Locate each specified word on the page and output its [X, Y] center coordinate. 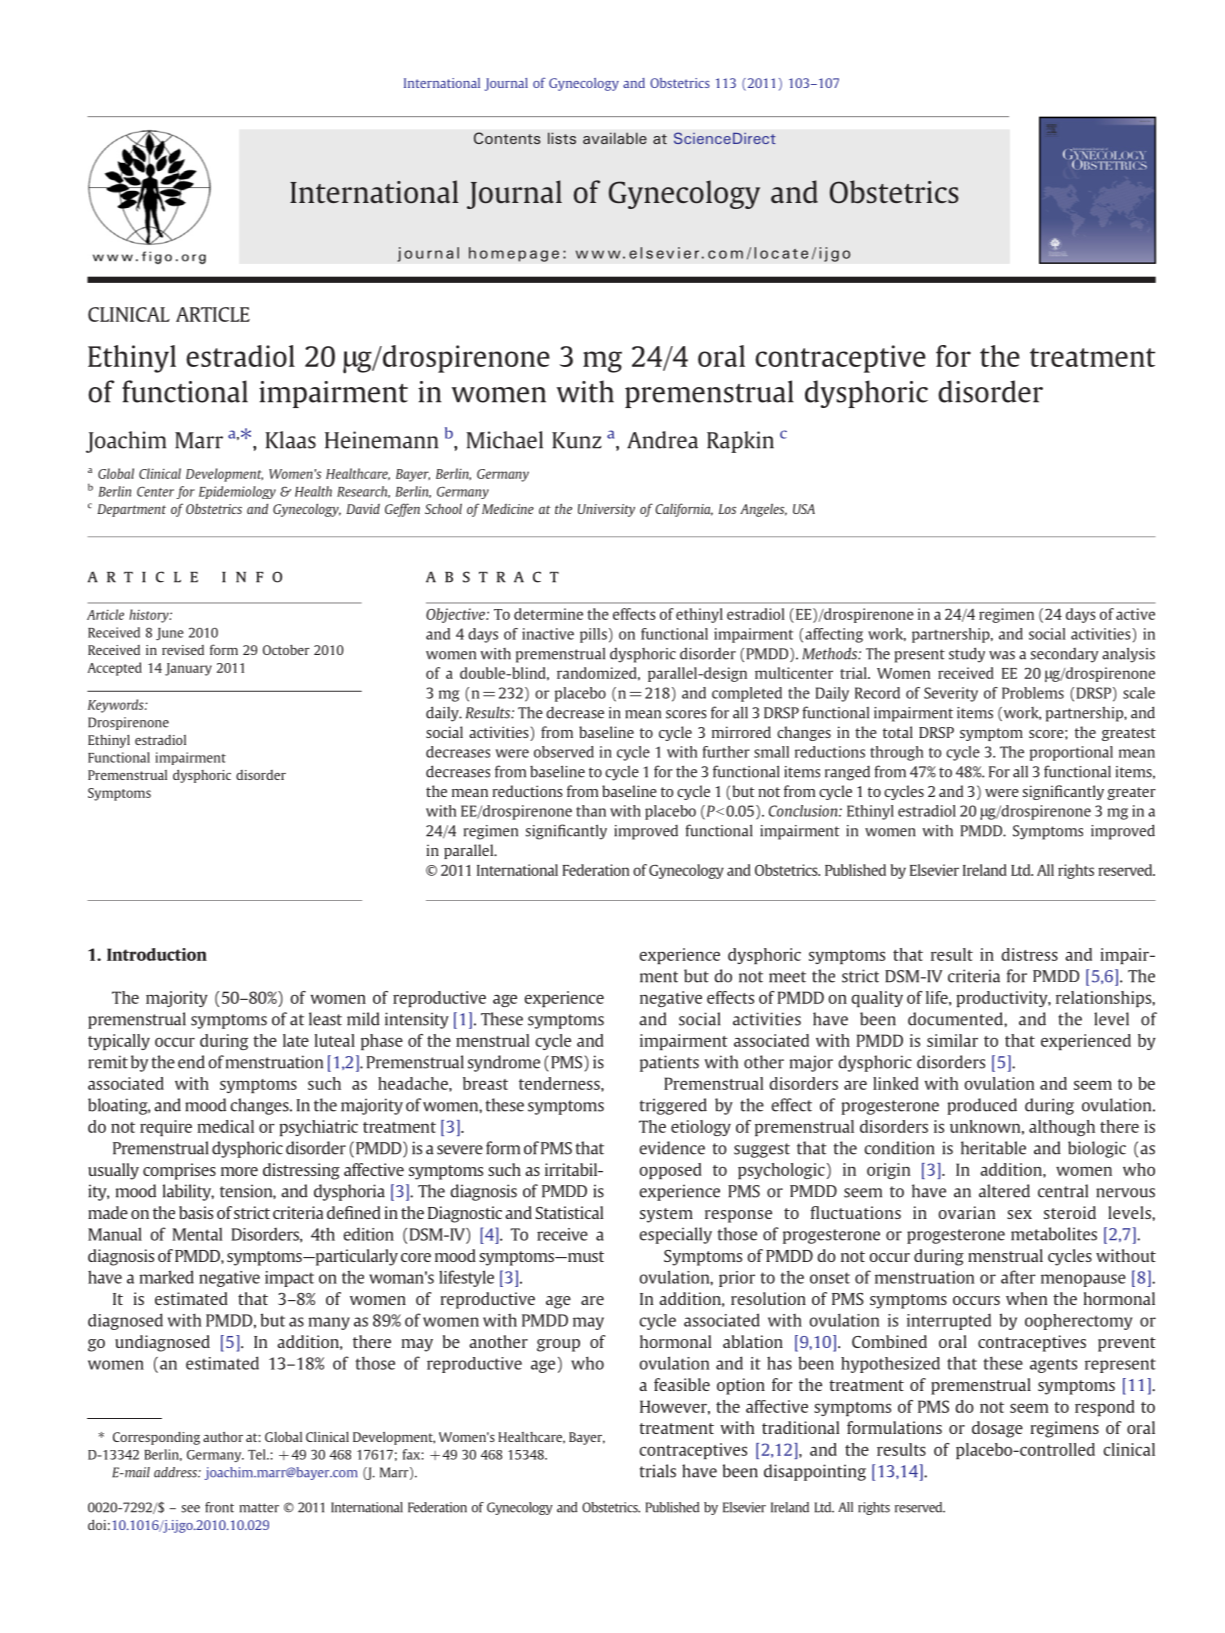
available [615, 138]
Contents [507, 138]
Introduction [157, 954]
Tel [258, 1454]
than [591, 811]
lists [562, 138]
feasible [682, 1384]
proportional [1071, 753]
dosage [997, 1429]
